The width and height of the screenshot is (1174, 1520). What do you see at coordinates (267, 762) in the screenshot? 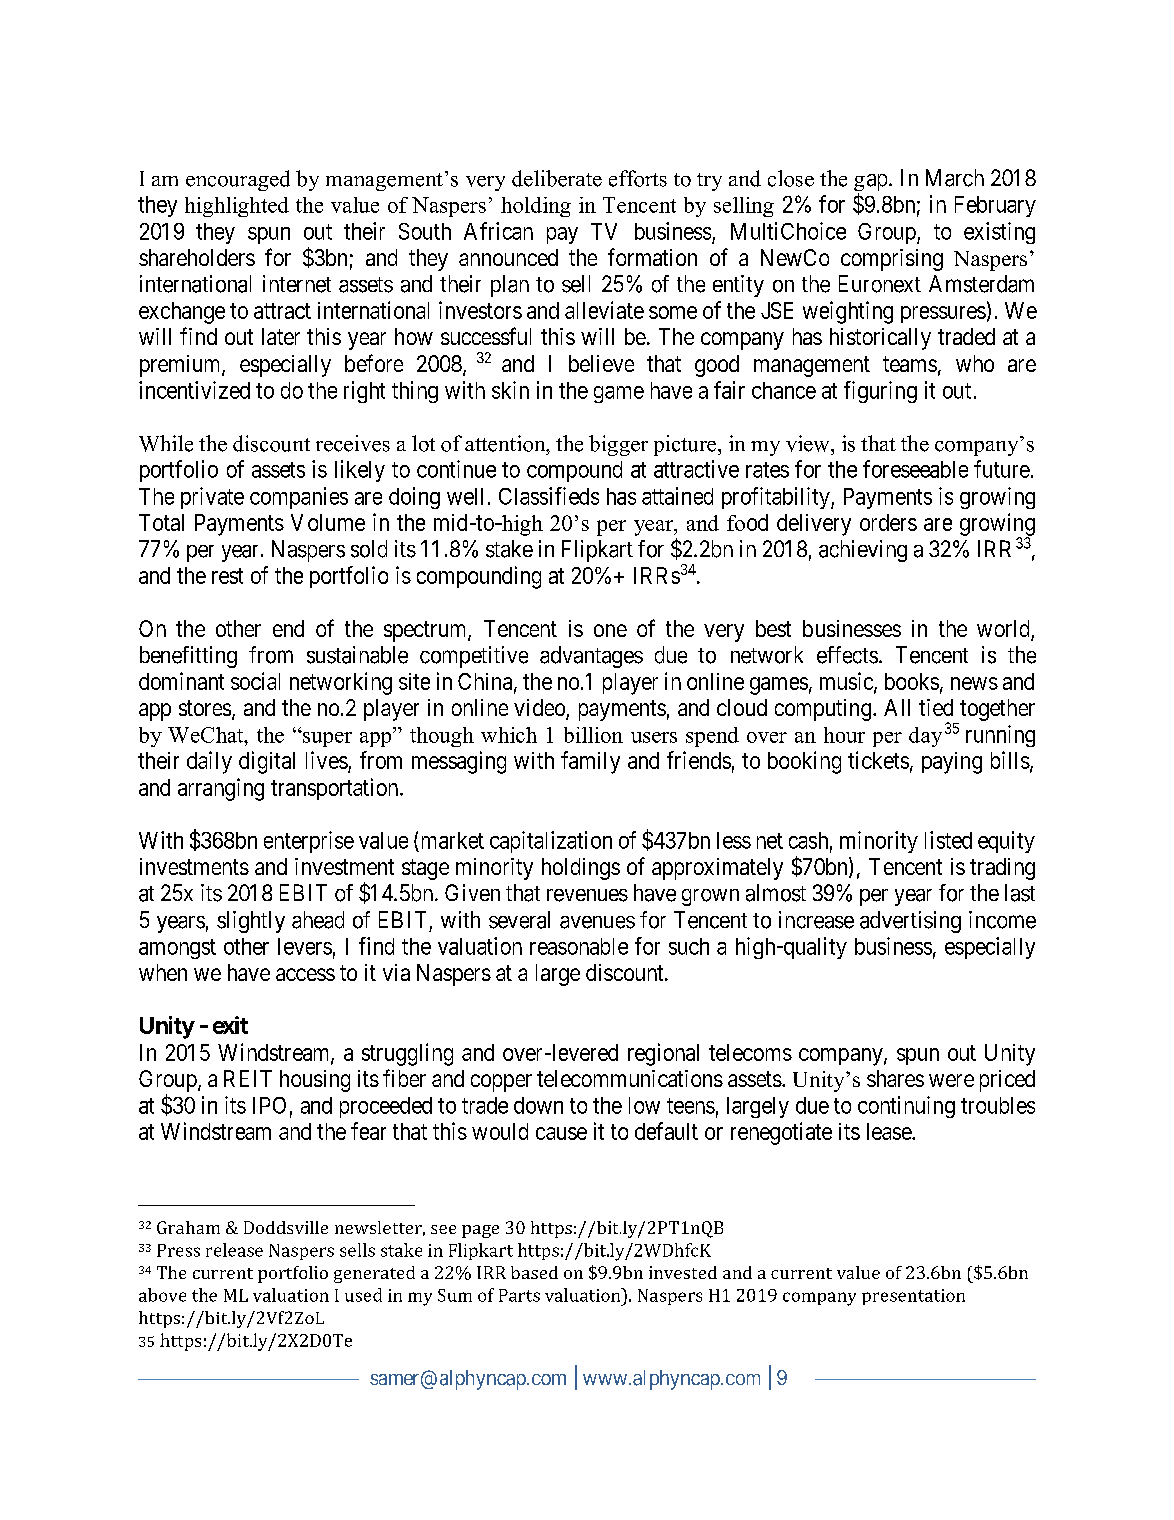
I see `digital` at bounding box center [267, 762].
